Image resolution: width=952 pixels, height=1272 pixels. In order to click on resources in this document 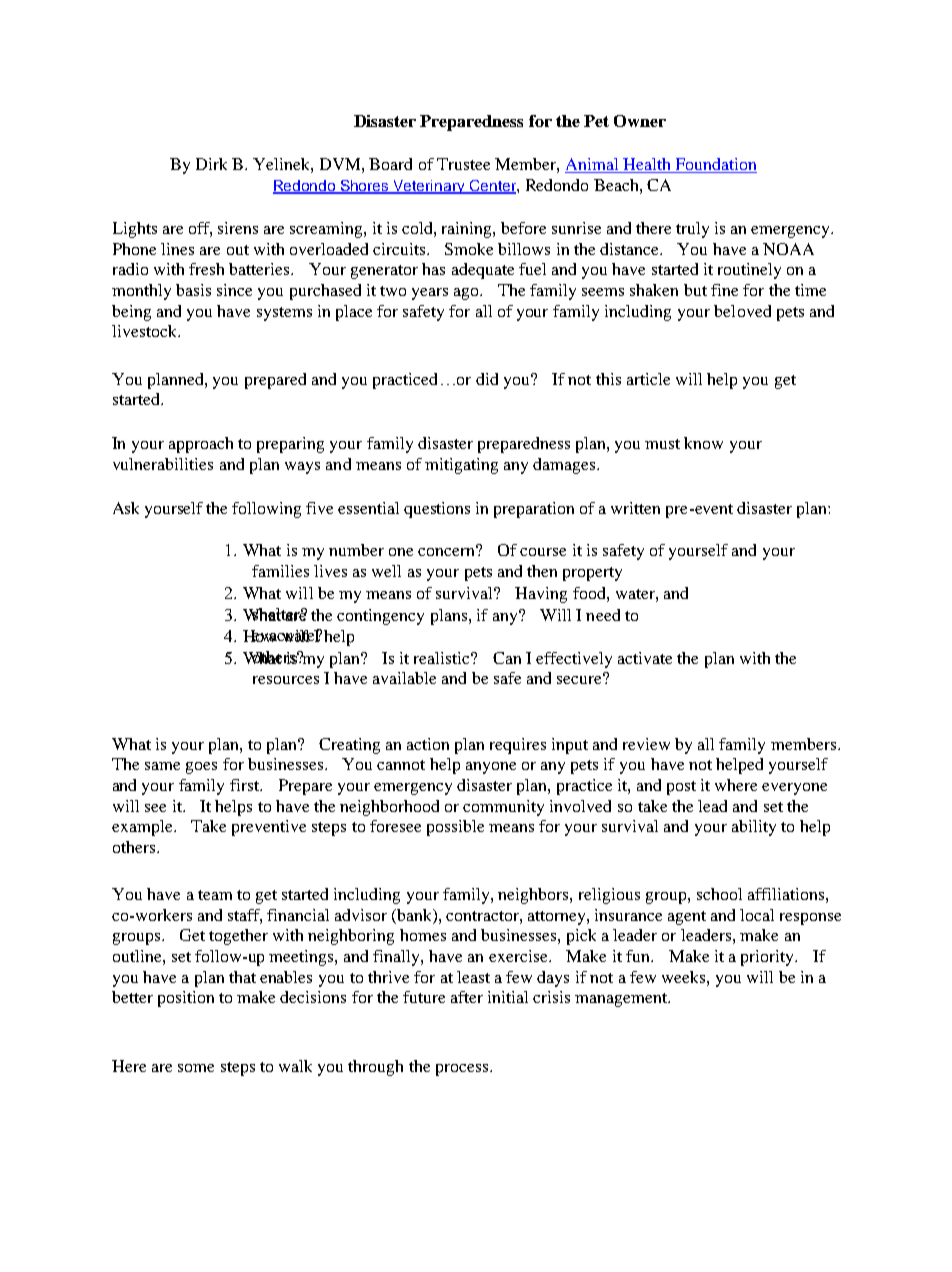, I will do `click(286, 680)`.
